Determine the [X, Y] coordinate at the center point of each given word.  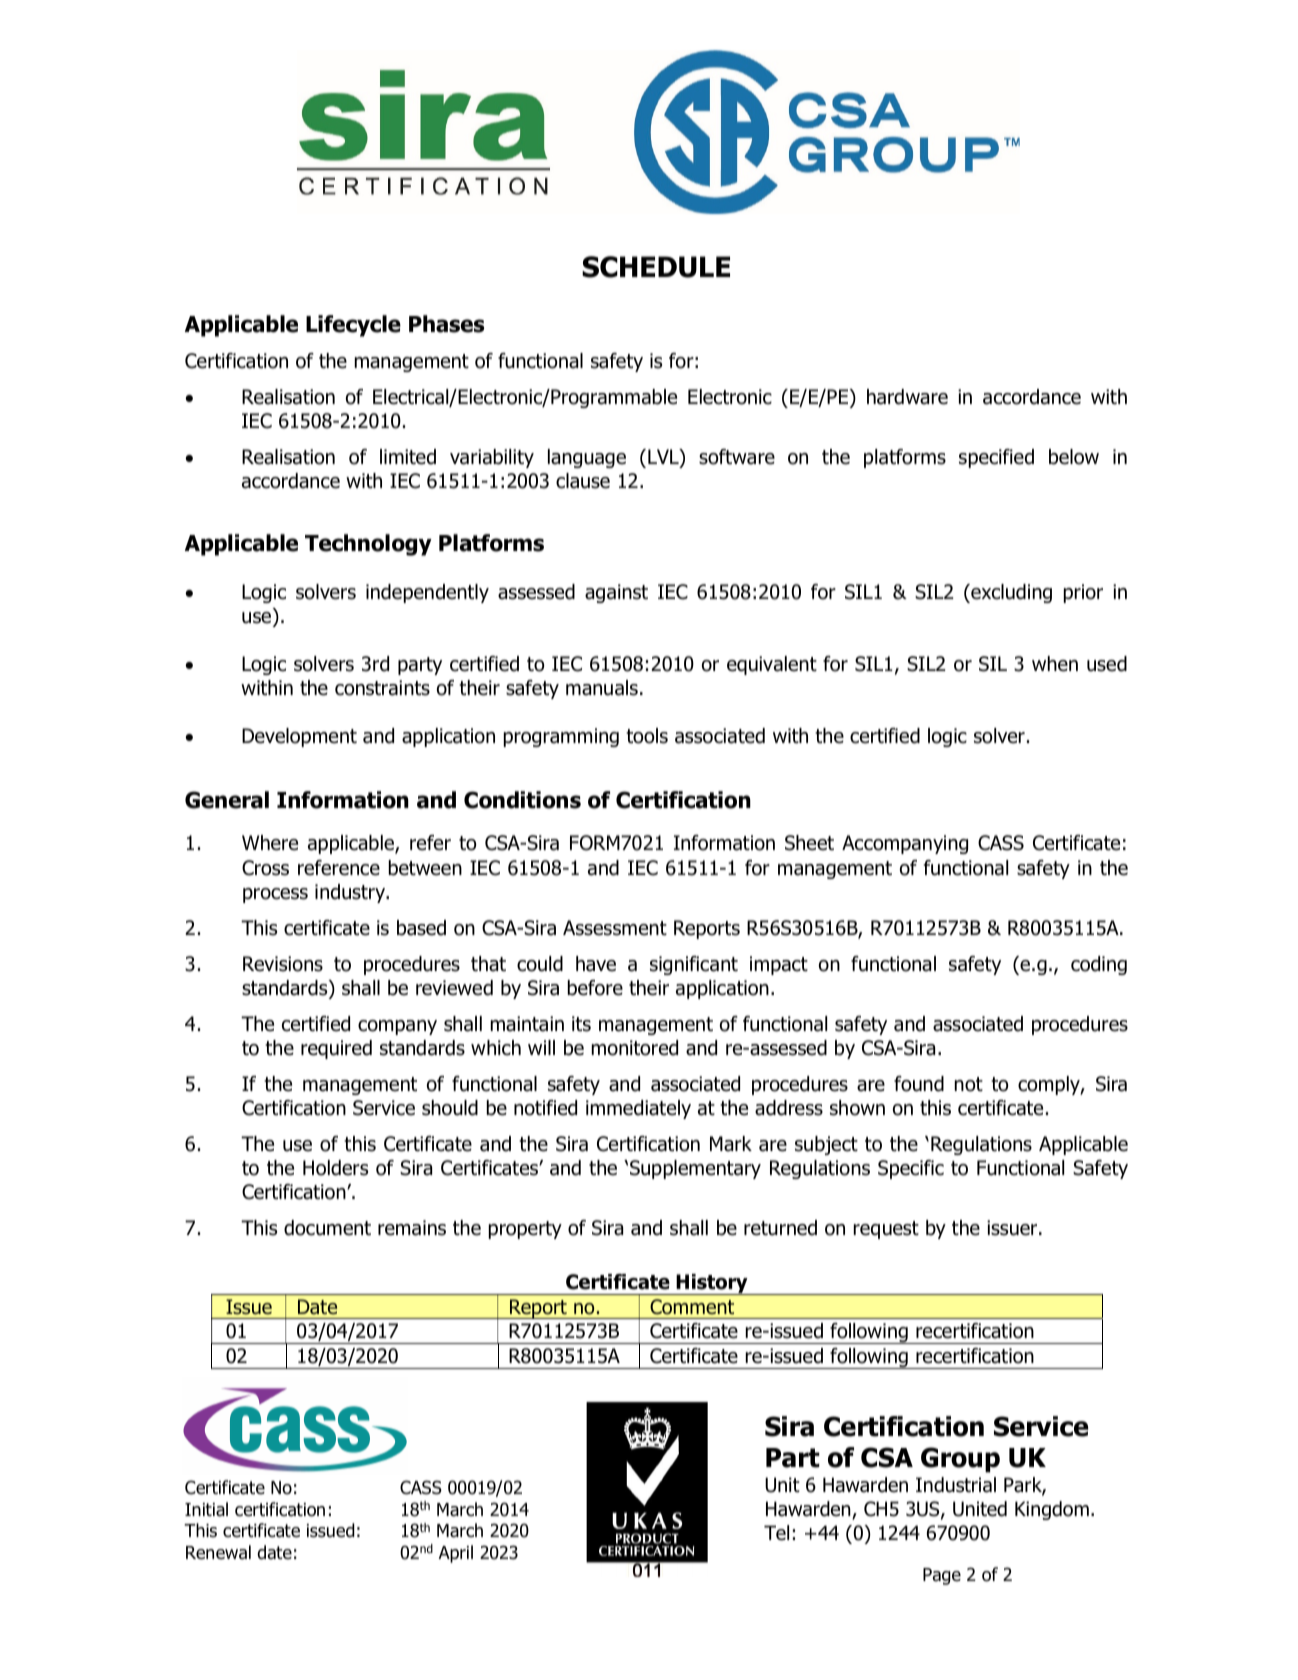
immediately [638, 1109]
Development [299, 737]
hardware [907, 397]
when [1055, 664]
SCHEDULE [656, 267]
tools [647, 736]
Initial [206, 1509]
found [919, 1084]
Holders [335, 1168]
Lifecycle [353, 326]
